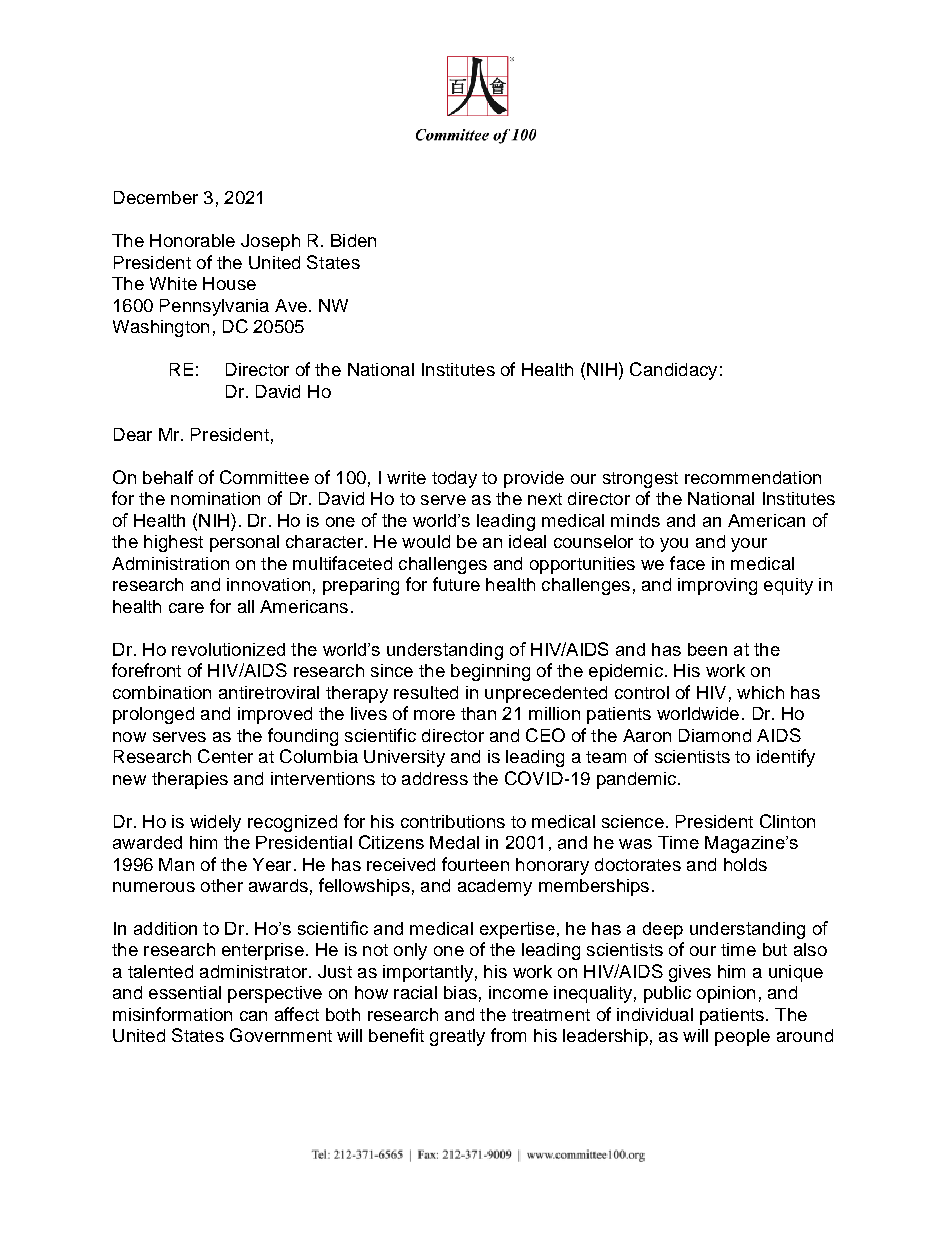 Image resolution: width=952 pixels, height=1233 pixels. Describe the element at coordinates (453, 821) in the document. I see `contributions` at that location.
